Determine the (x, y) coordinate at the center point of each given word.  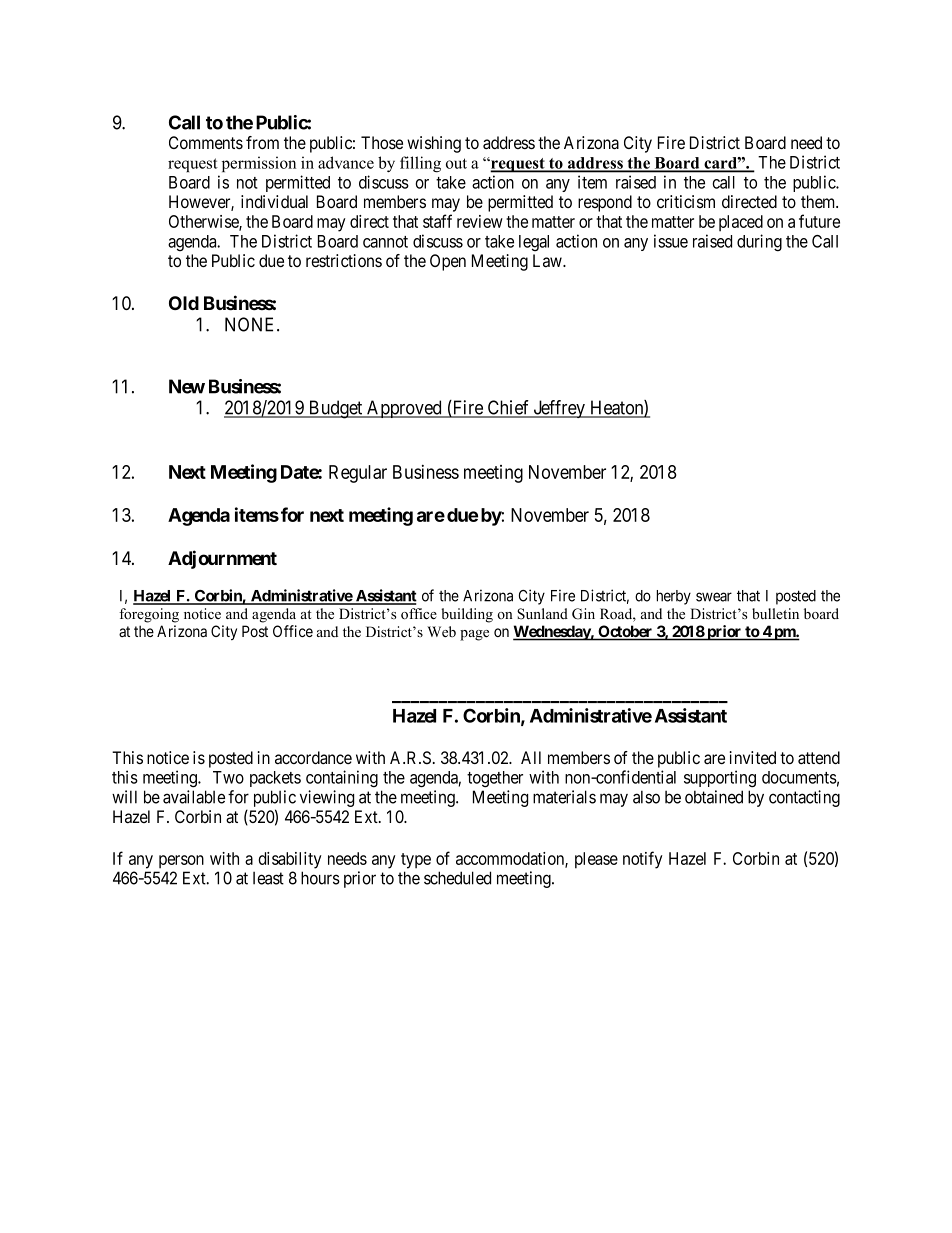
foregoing (149, 615)
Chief (508, 408)
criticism (686, 201)
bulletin (775, 613)
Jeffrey (559, 409)
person (181, 862)
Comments (206, 142)
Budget (335, 409)
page (474, 635)
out (456, 163)
